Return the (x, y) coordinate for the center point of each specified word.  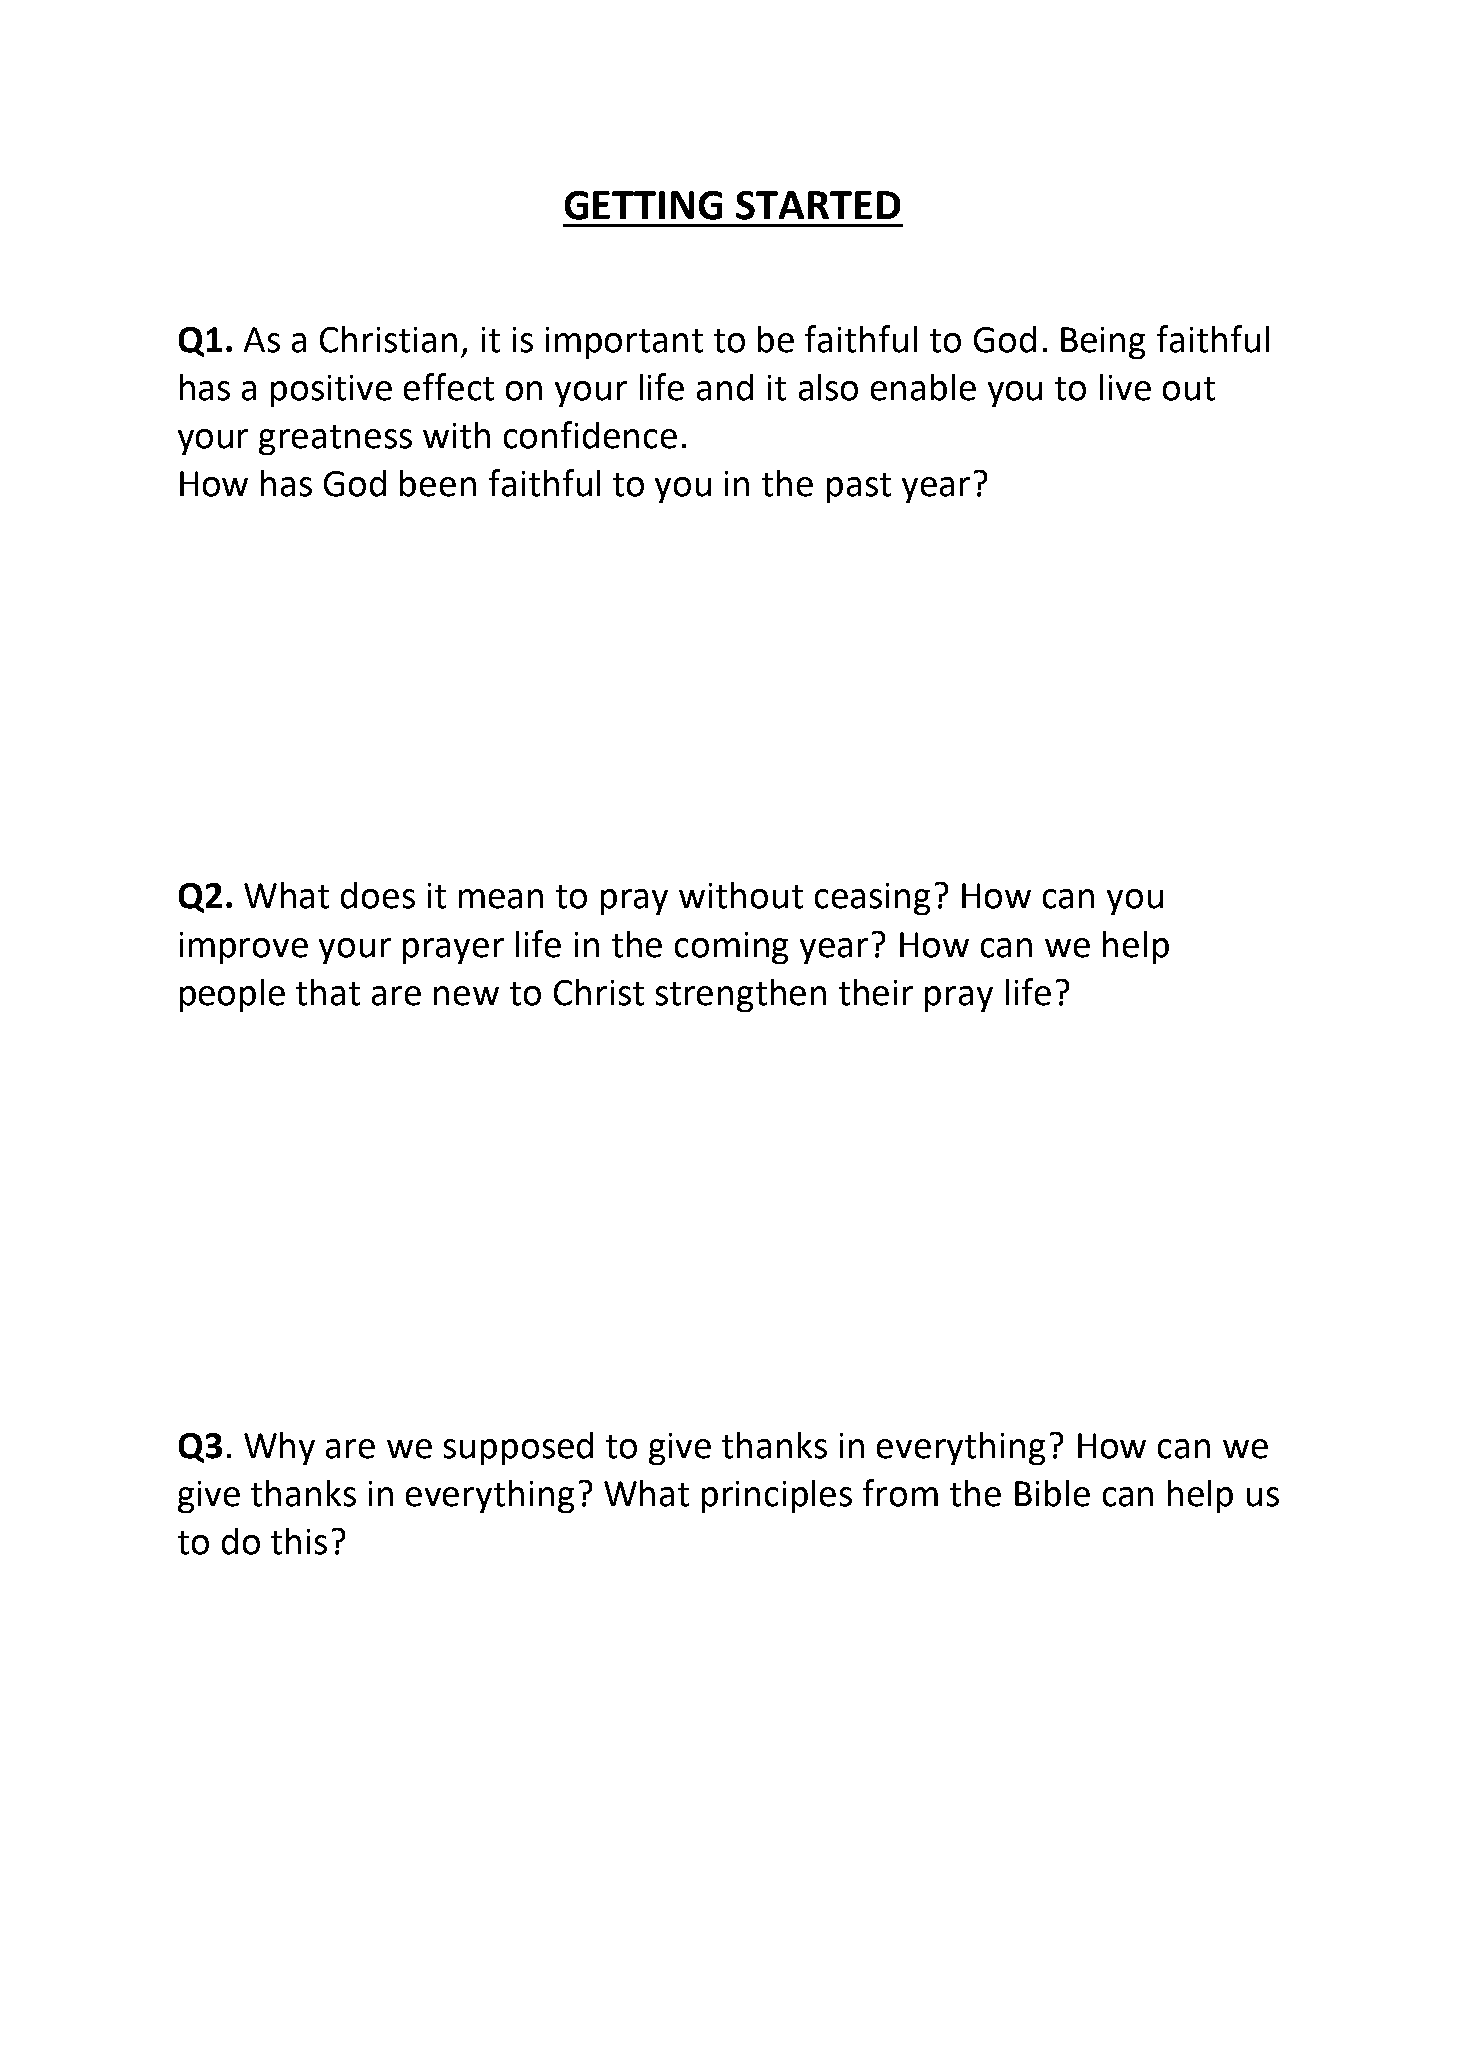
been (438, 483)
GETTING (643, 205)
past (859, 488)
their (876, 992)
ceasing (872, 899)
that (328, 992)
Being (1103, 343)
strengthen (741, 995)
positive (331, 391)
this (299, 1541)
